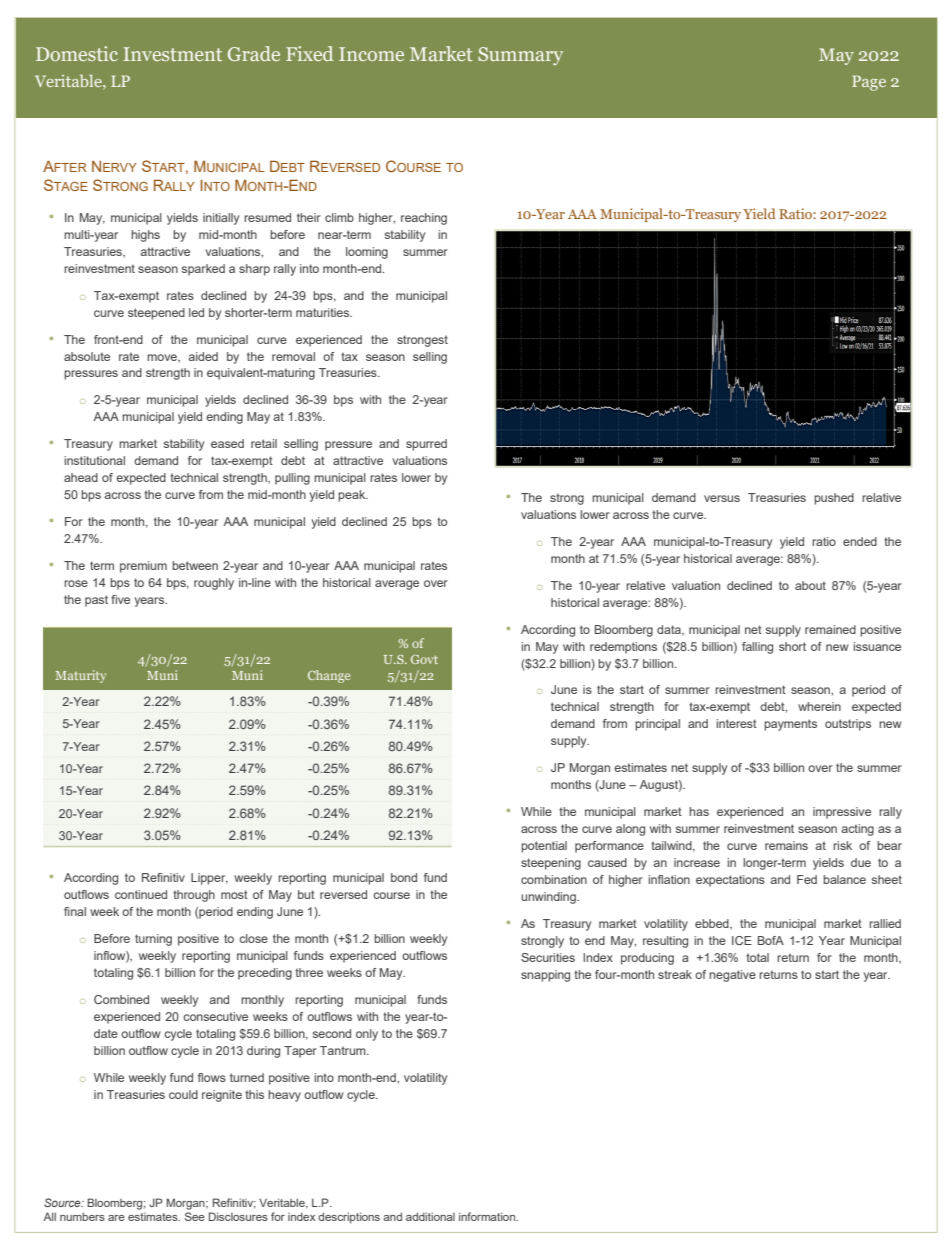 The width and height of the image is (952, 1250). What do you see at coordinates (195, 1216) in the image?
I see `See` at bounding box center [195, 1216].
